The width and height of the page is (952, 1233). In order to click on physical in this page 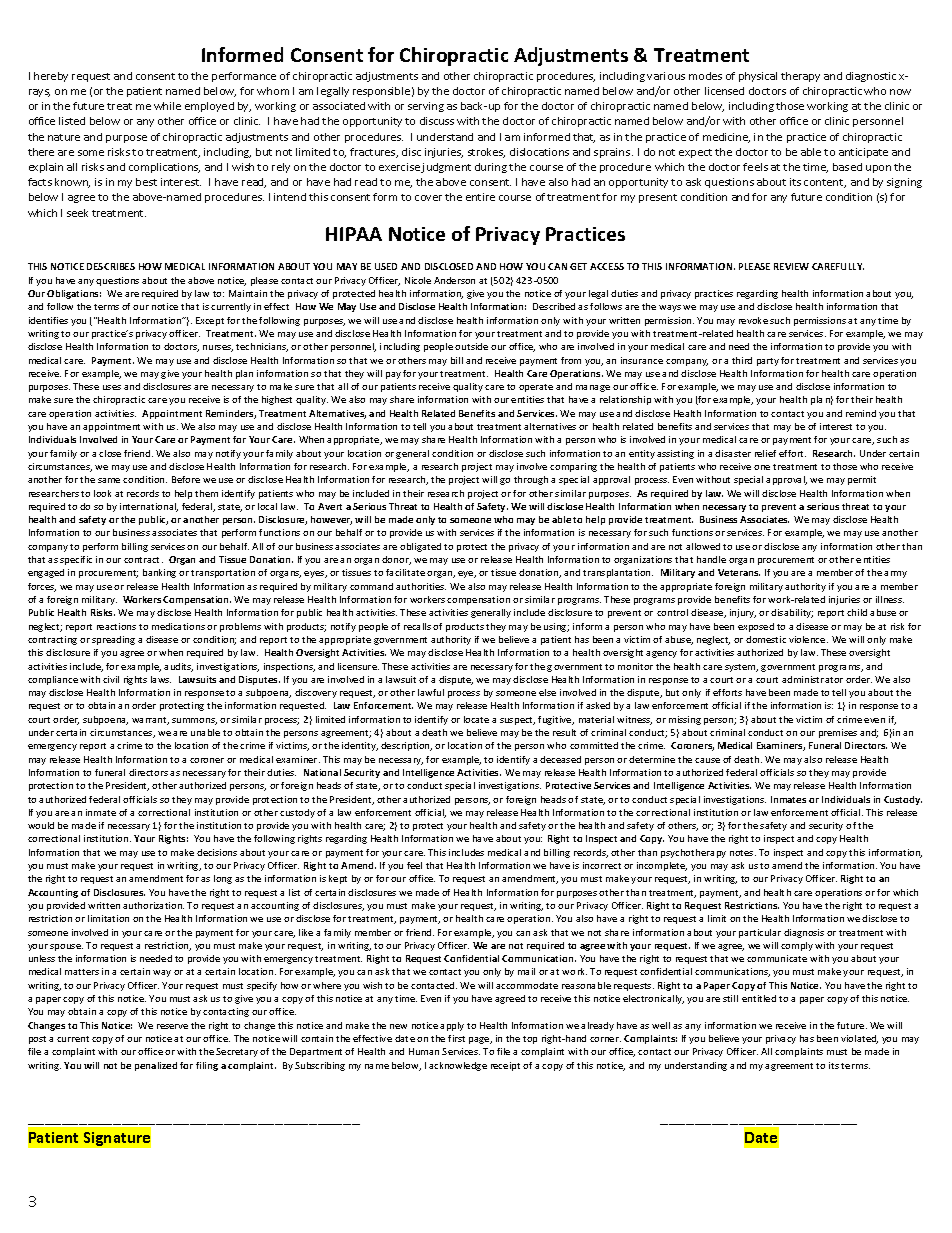, I will do `click(758, 77)`.
